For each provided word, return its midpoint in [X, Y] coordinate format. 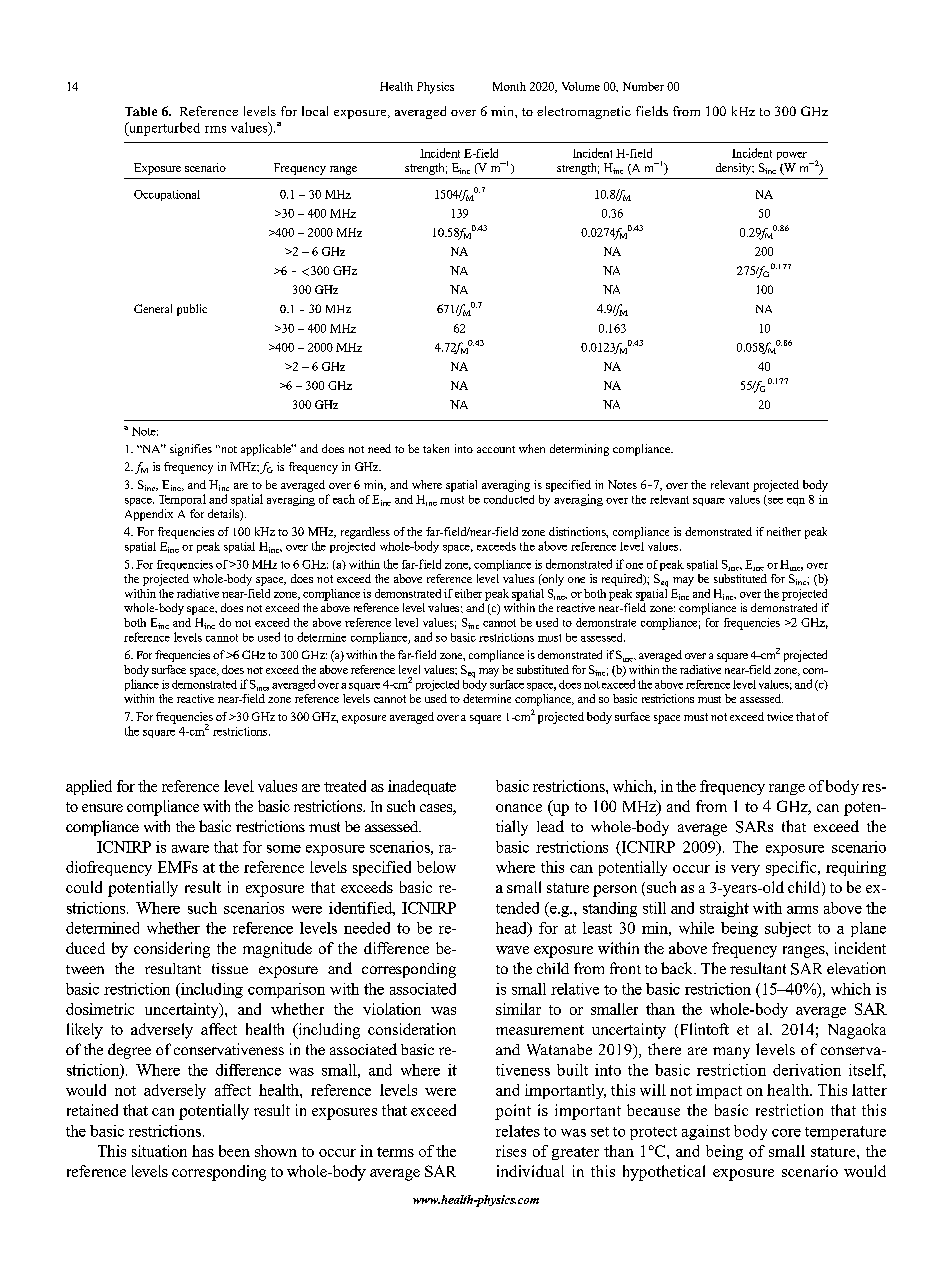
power [792, 156]
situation [159, 1151]
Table [141, 111]
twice [780, 716]
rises [511, 1151]
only [552, 580]
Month [509, 86]
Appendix [149, 515]
